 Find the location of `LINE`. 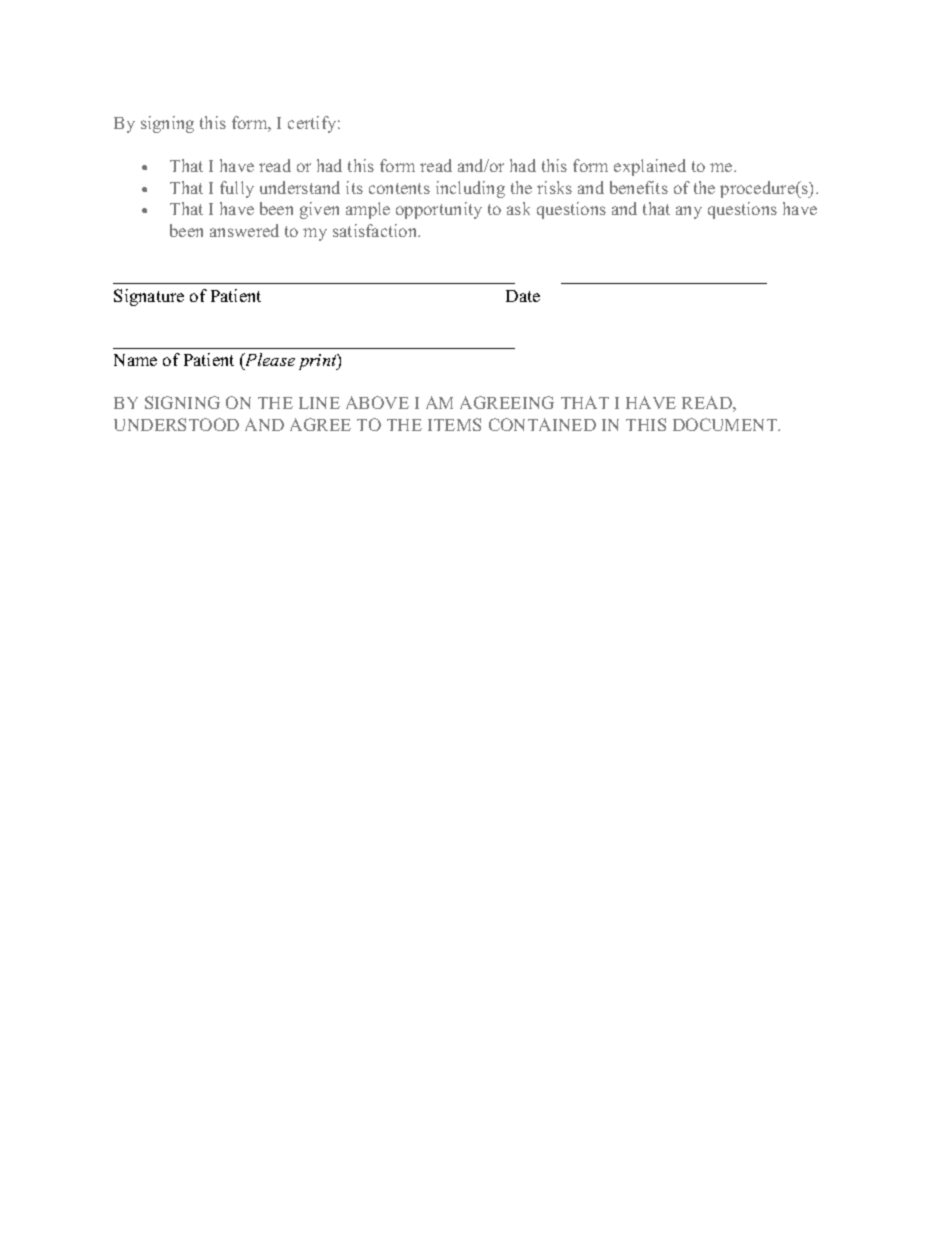

LINE is located at coordinates (319, 403).
